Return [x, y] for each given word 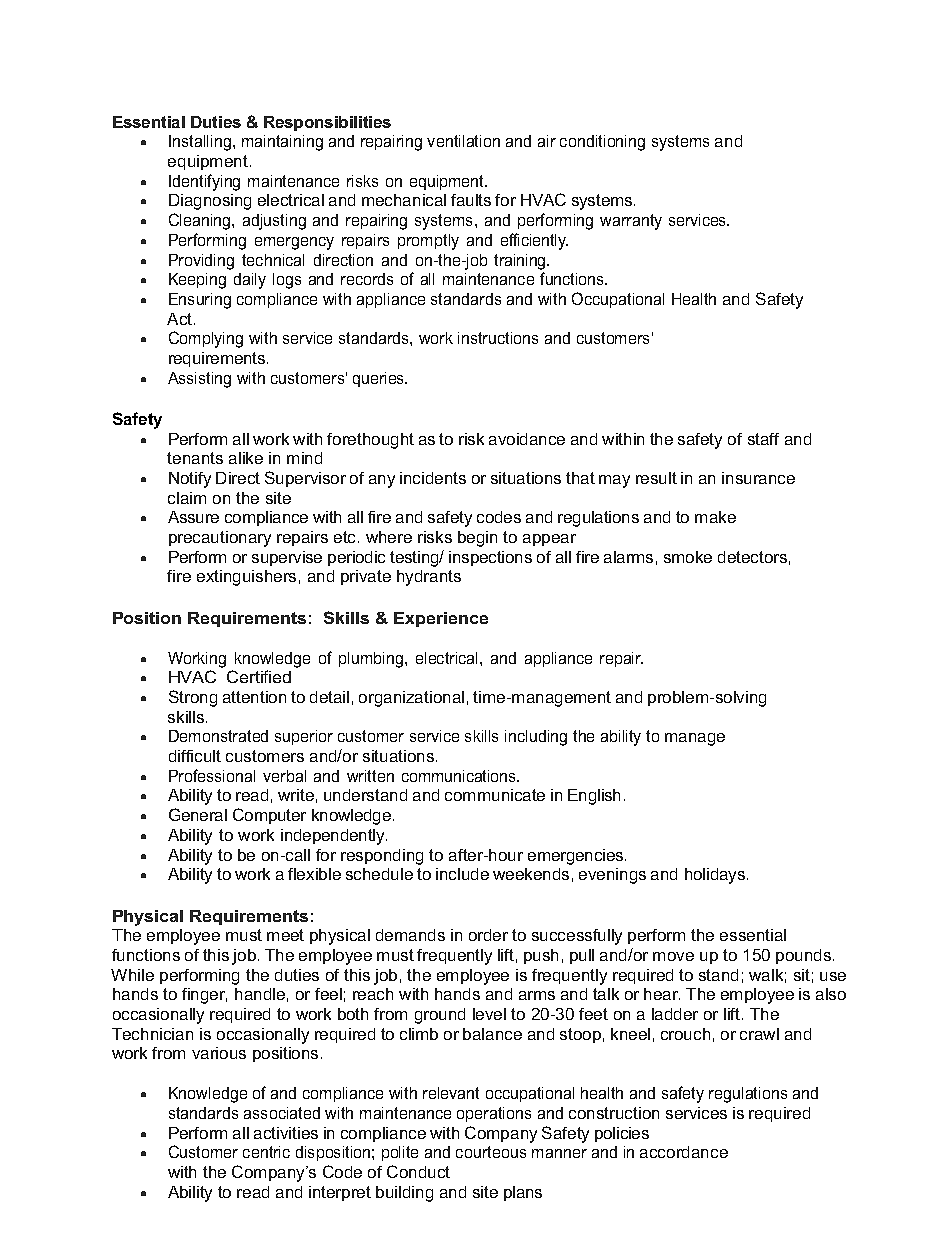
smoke [688, 557]
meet [285, 935]
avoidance [527, 439]
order [488, 935]
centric [266, 1152]
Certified [259, 676]
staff [763, 439]
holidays [716, 876]
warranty [631, 222]
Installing [200, 143]
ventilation [463, 141]
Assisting [199, 380]
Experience [441, 619]
